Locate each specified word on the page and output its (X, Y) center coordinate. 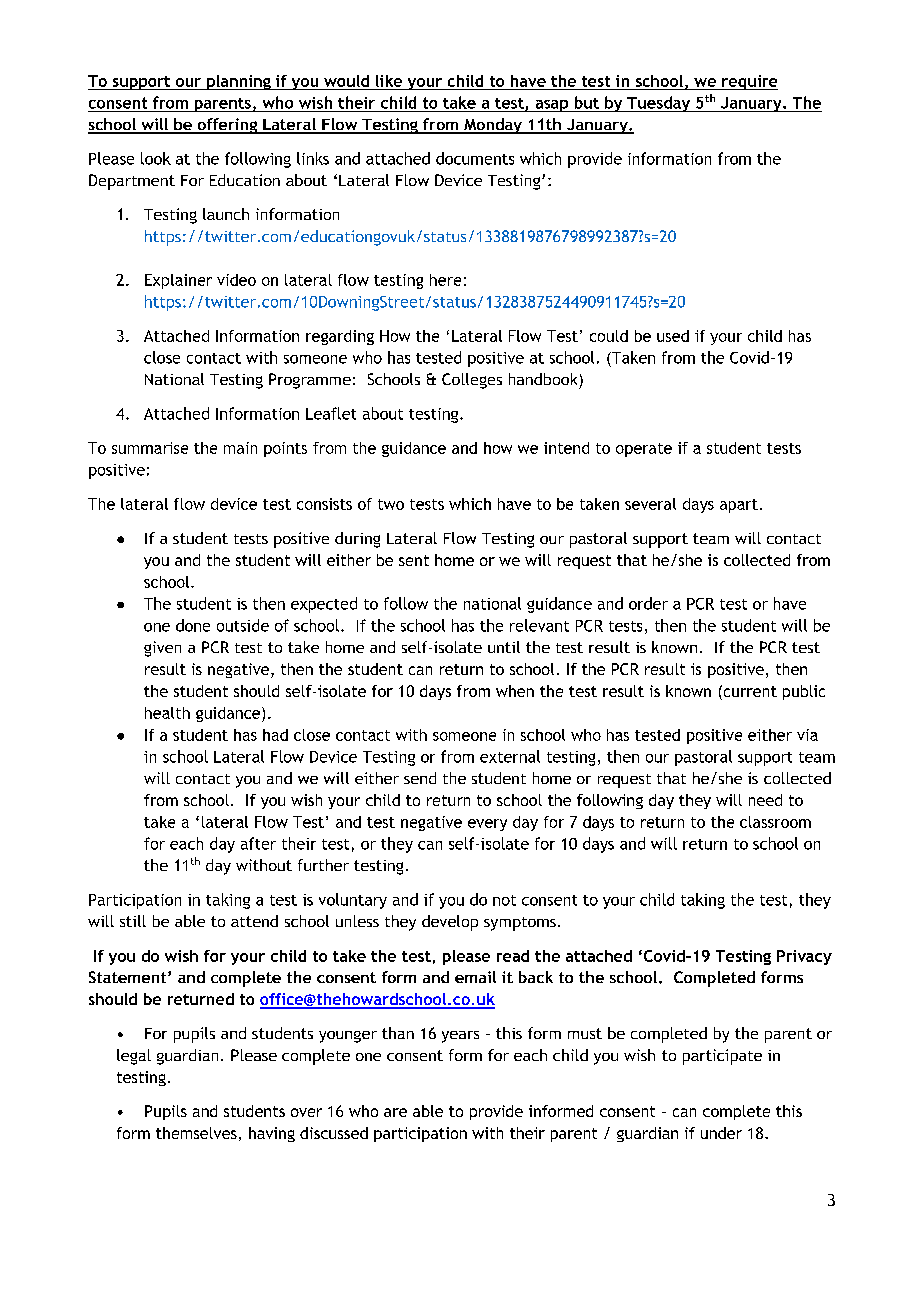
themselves (196, 1133)
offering (227, 126)
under (721, 1133)
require (749, 82)
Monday (493, 126)
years (460, 1037)
